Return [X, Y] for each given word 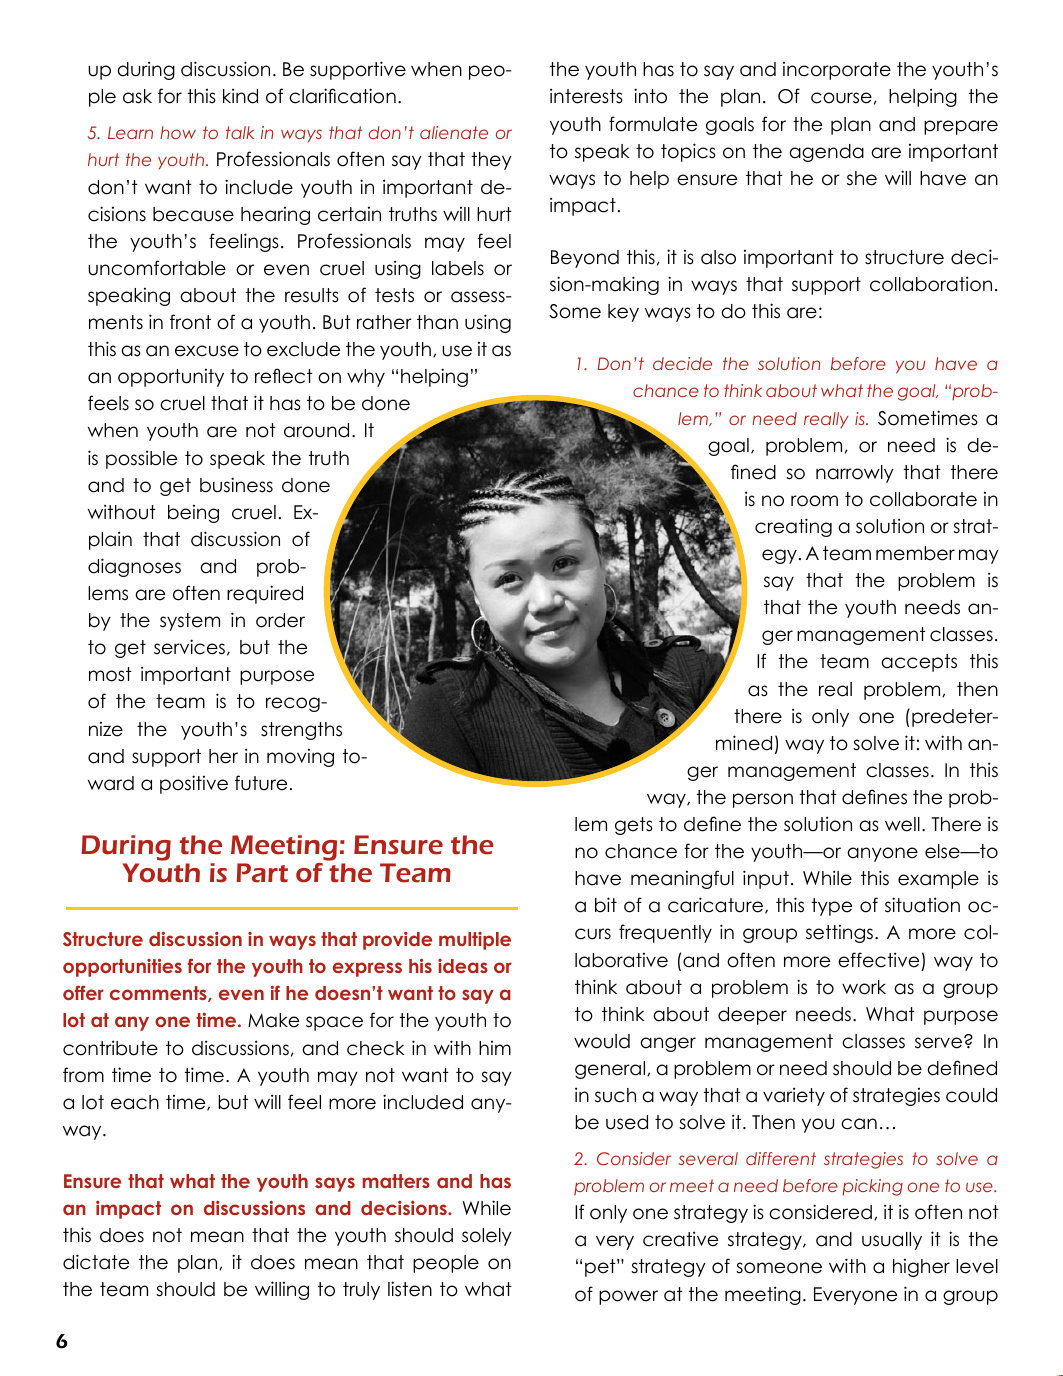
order [280, 620]
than [437, 322]
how [178, 132]
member [915, 553]
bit [606, 905]
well [902, 824]
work [864, 987]
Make [273, 1020]
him [495, 1048]
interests [586, 96]
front [190, 322]
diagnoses [134, 567]
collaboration [931, 284]
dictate [96, 1262]
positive [194, 784]
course [841, 98]
